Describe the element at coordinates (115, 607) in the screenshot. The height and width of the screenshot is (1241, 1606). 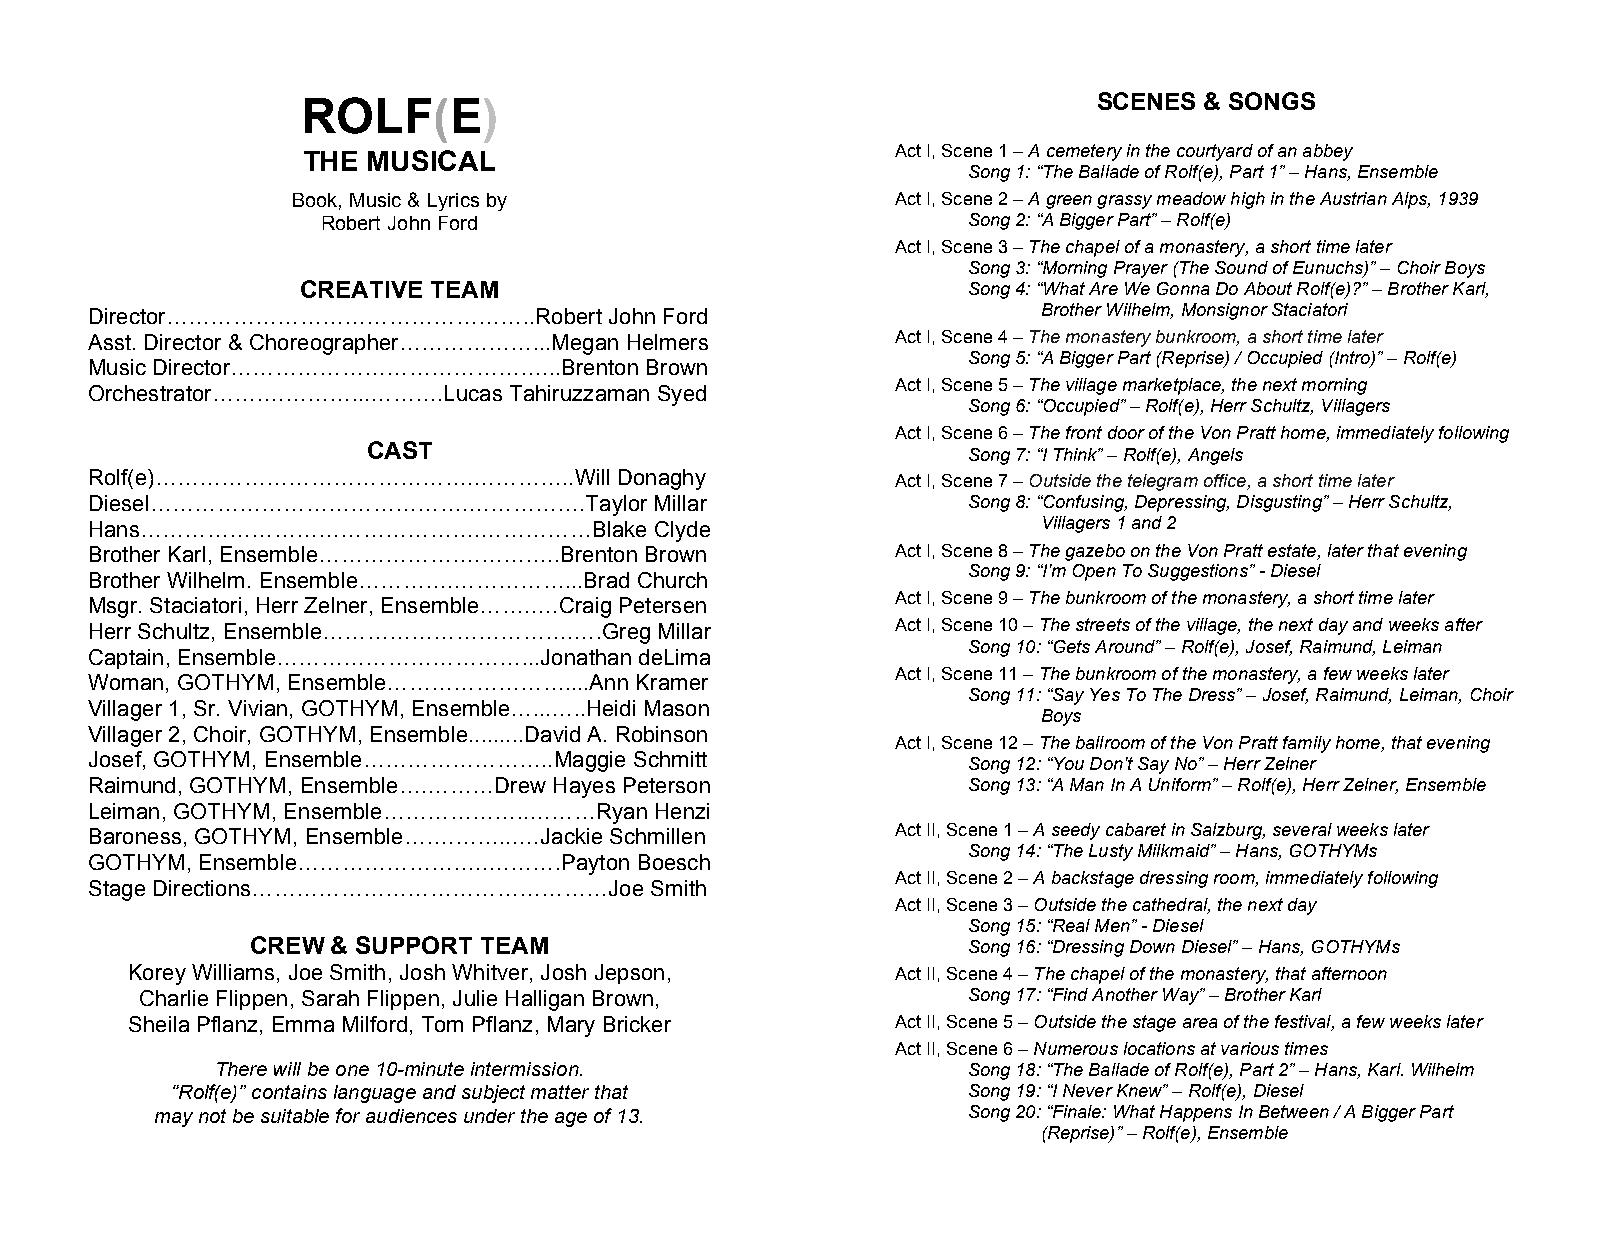
I see `Msgr` at that location.
